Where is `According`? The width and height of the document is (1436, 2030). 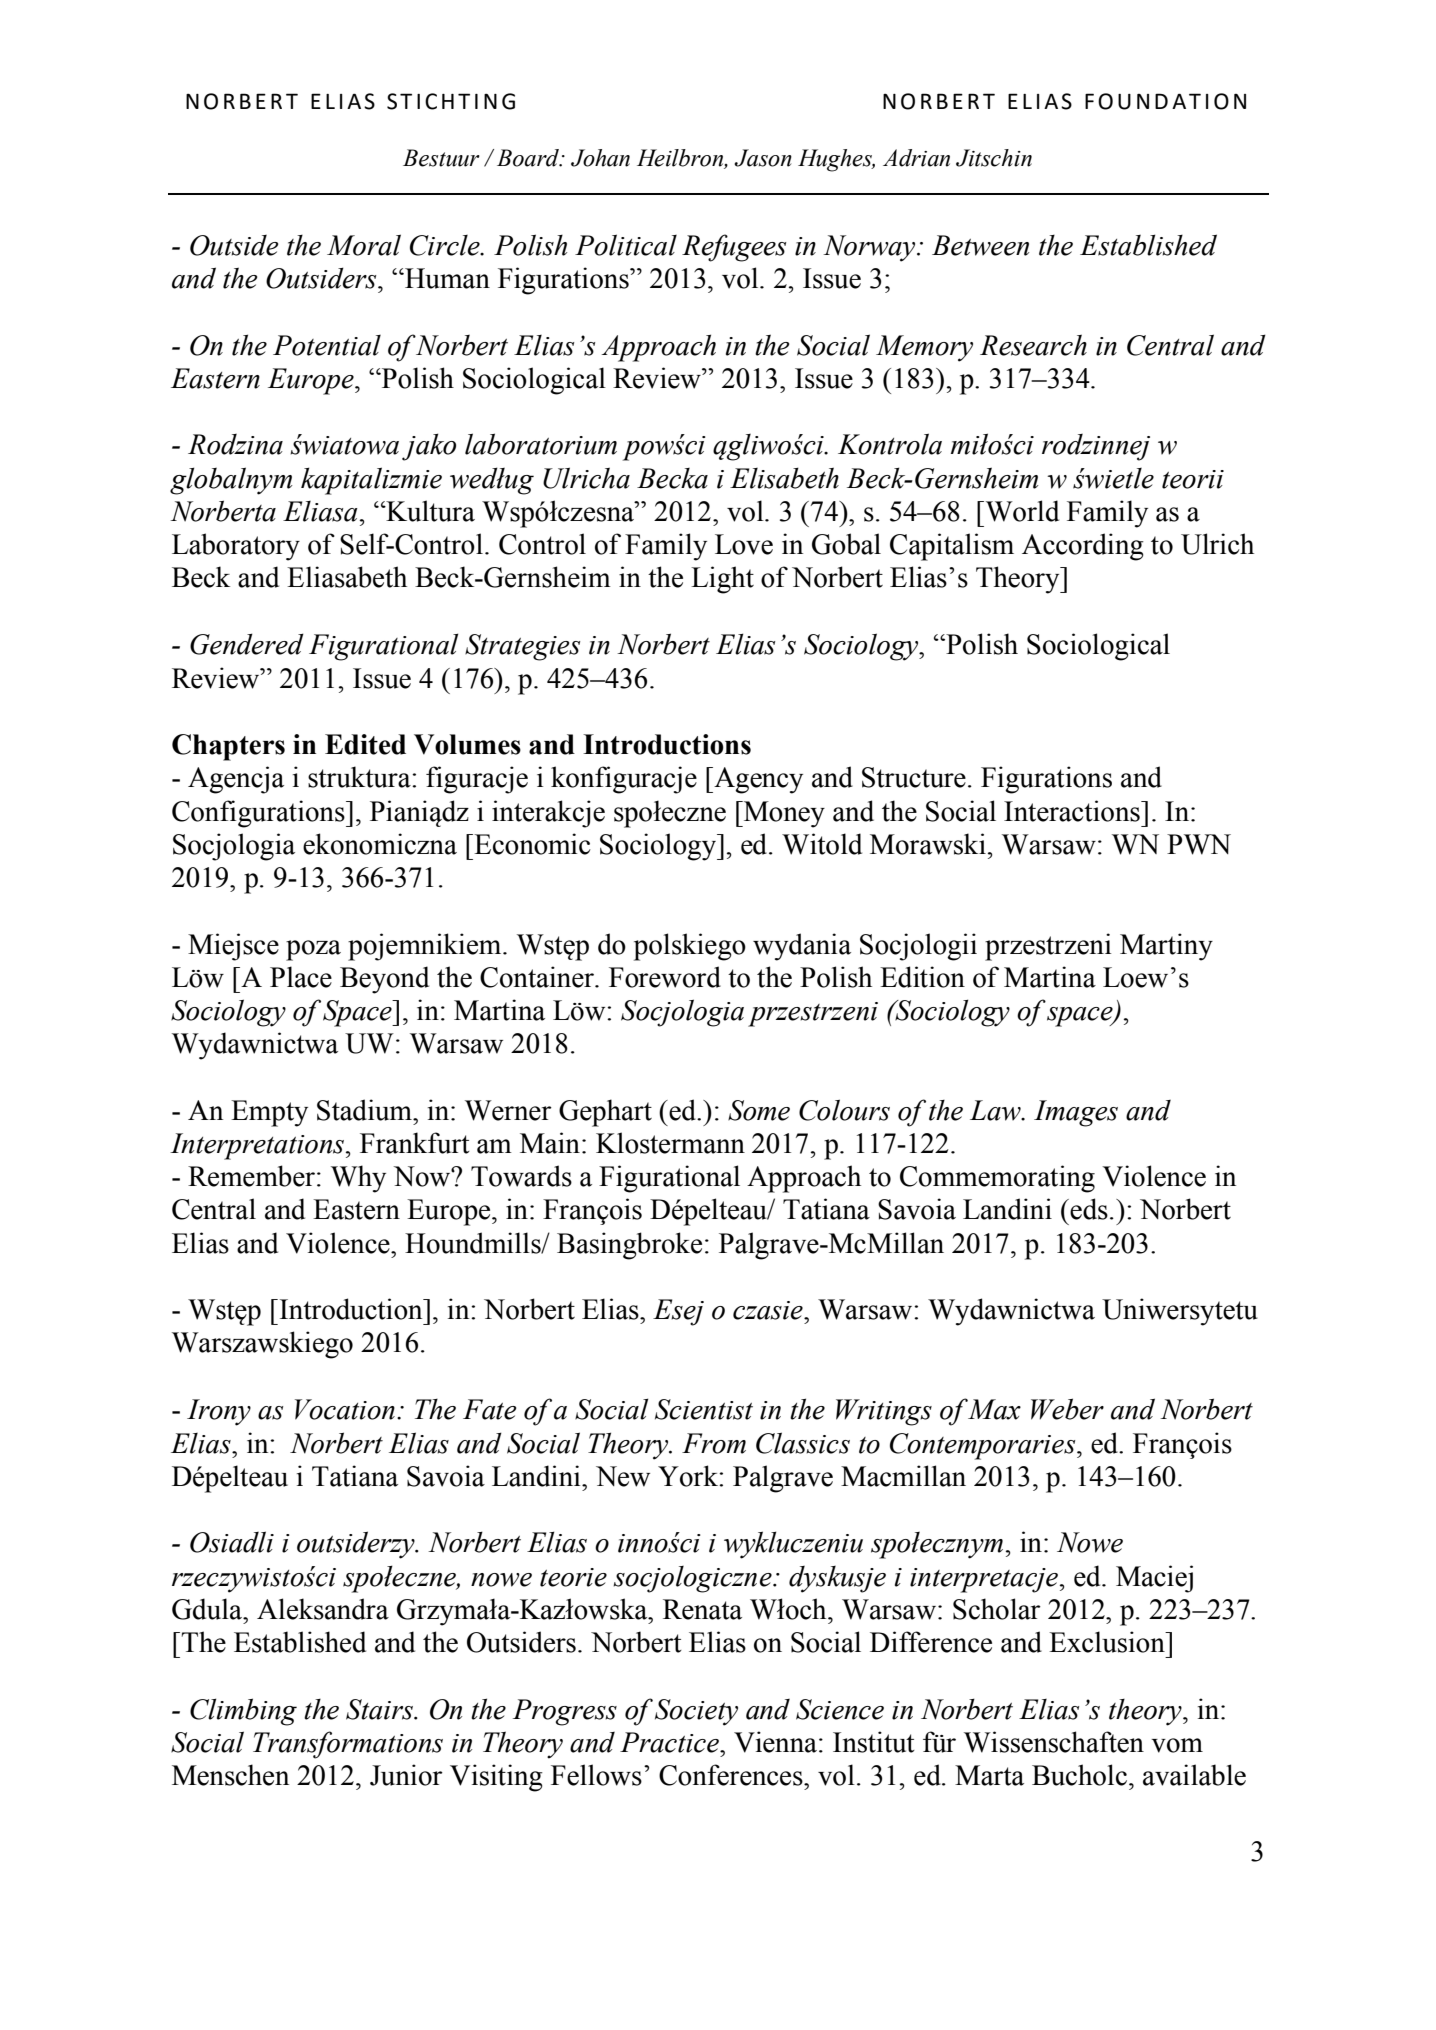 According is located at coordinates (1083, 547).
